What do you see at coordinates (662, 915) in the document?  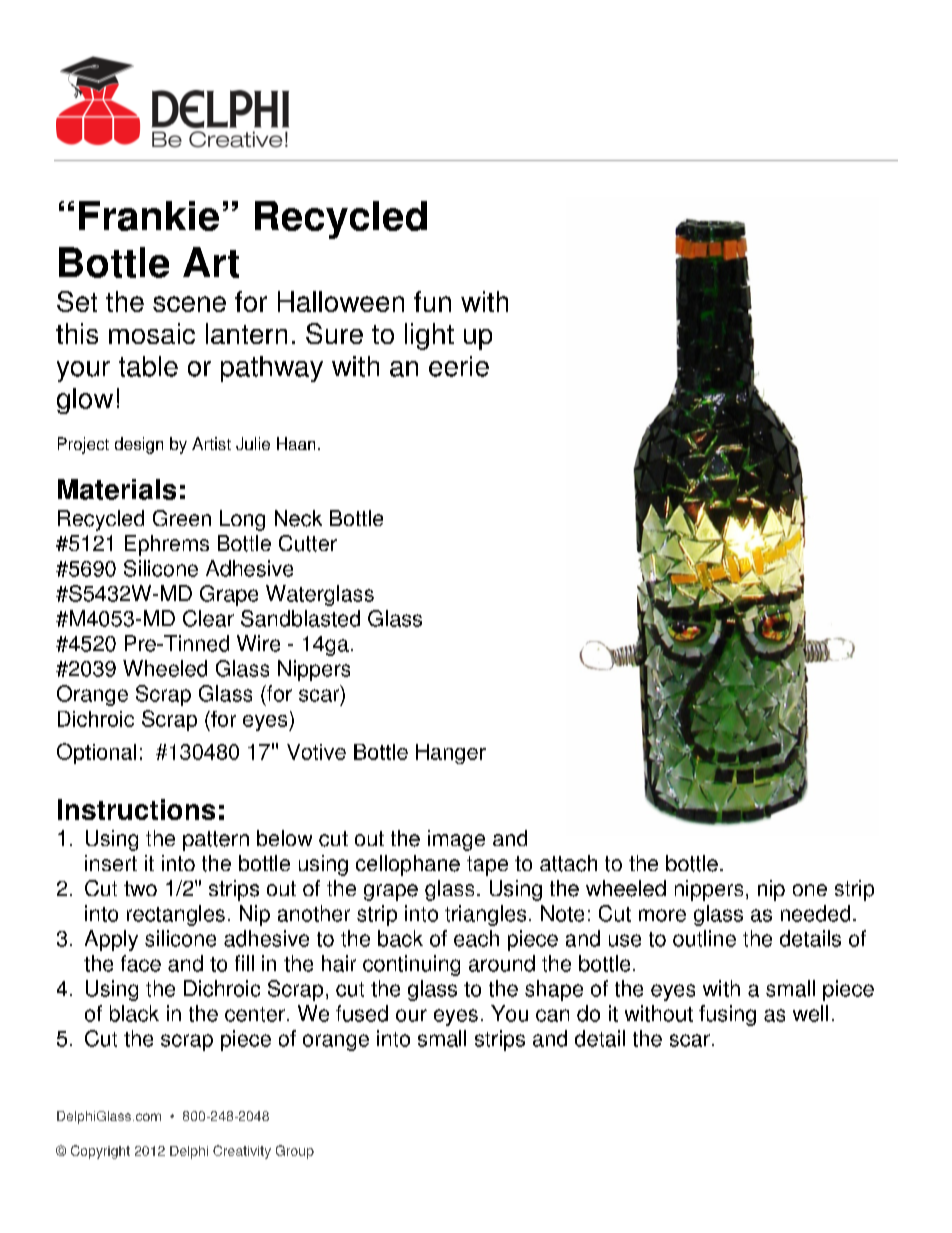 I see `more` at bounding box center [662, 915].
